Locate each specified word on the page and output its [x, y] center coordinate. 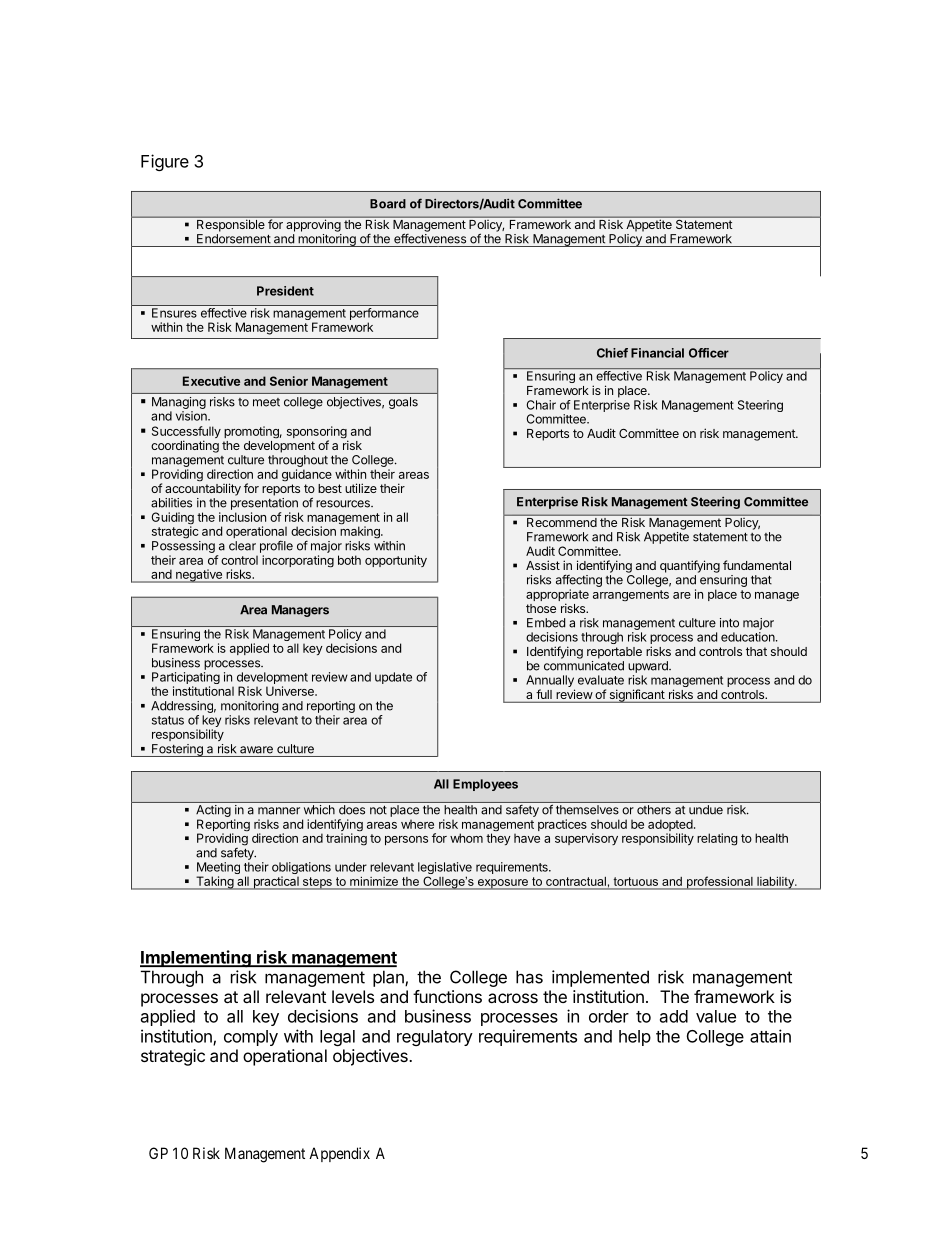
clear [242, 546]
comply [251, 1038]
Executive [211, 381]
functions [447, 996]
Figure [165, 162]
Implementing [196, 959]
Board [388, 204]
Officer [709, 353]
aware [256, 750]
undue [706, 810]
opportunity [396, 561]
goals [403, 403]
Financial [657, 353]
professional [720, 883]
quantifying [690, 566]
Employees [485, 785]
